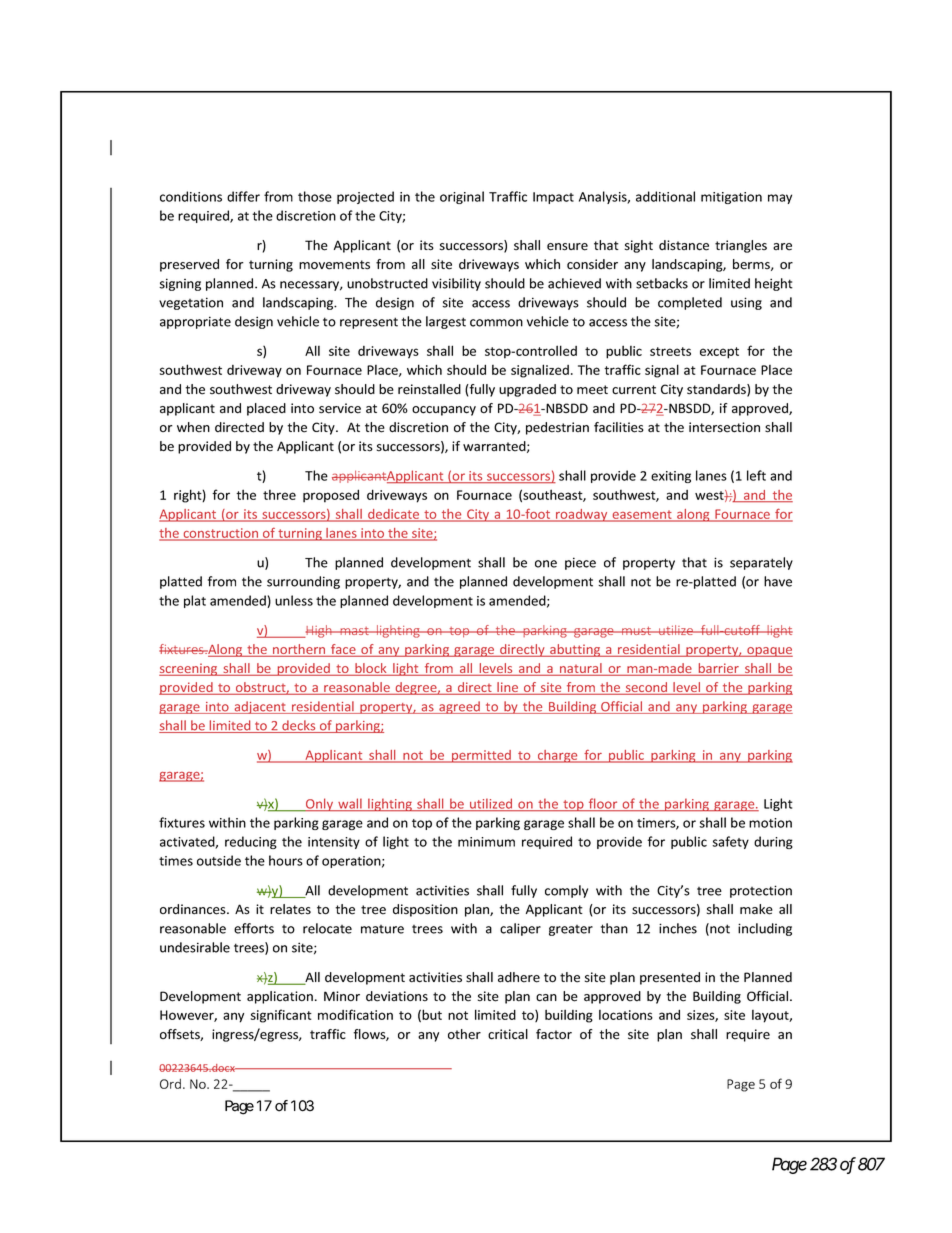 This screenshot has height=1233, width=952. What do you see at coordinates (462, 197) in the screenshot?
I see `original` at bounding box center [462, 197].
